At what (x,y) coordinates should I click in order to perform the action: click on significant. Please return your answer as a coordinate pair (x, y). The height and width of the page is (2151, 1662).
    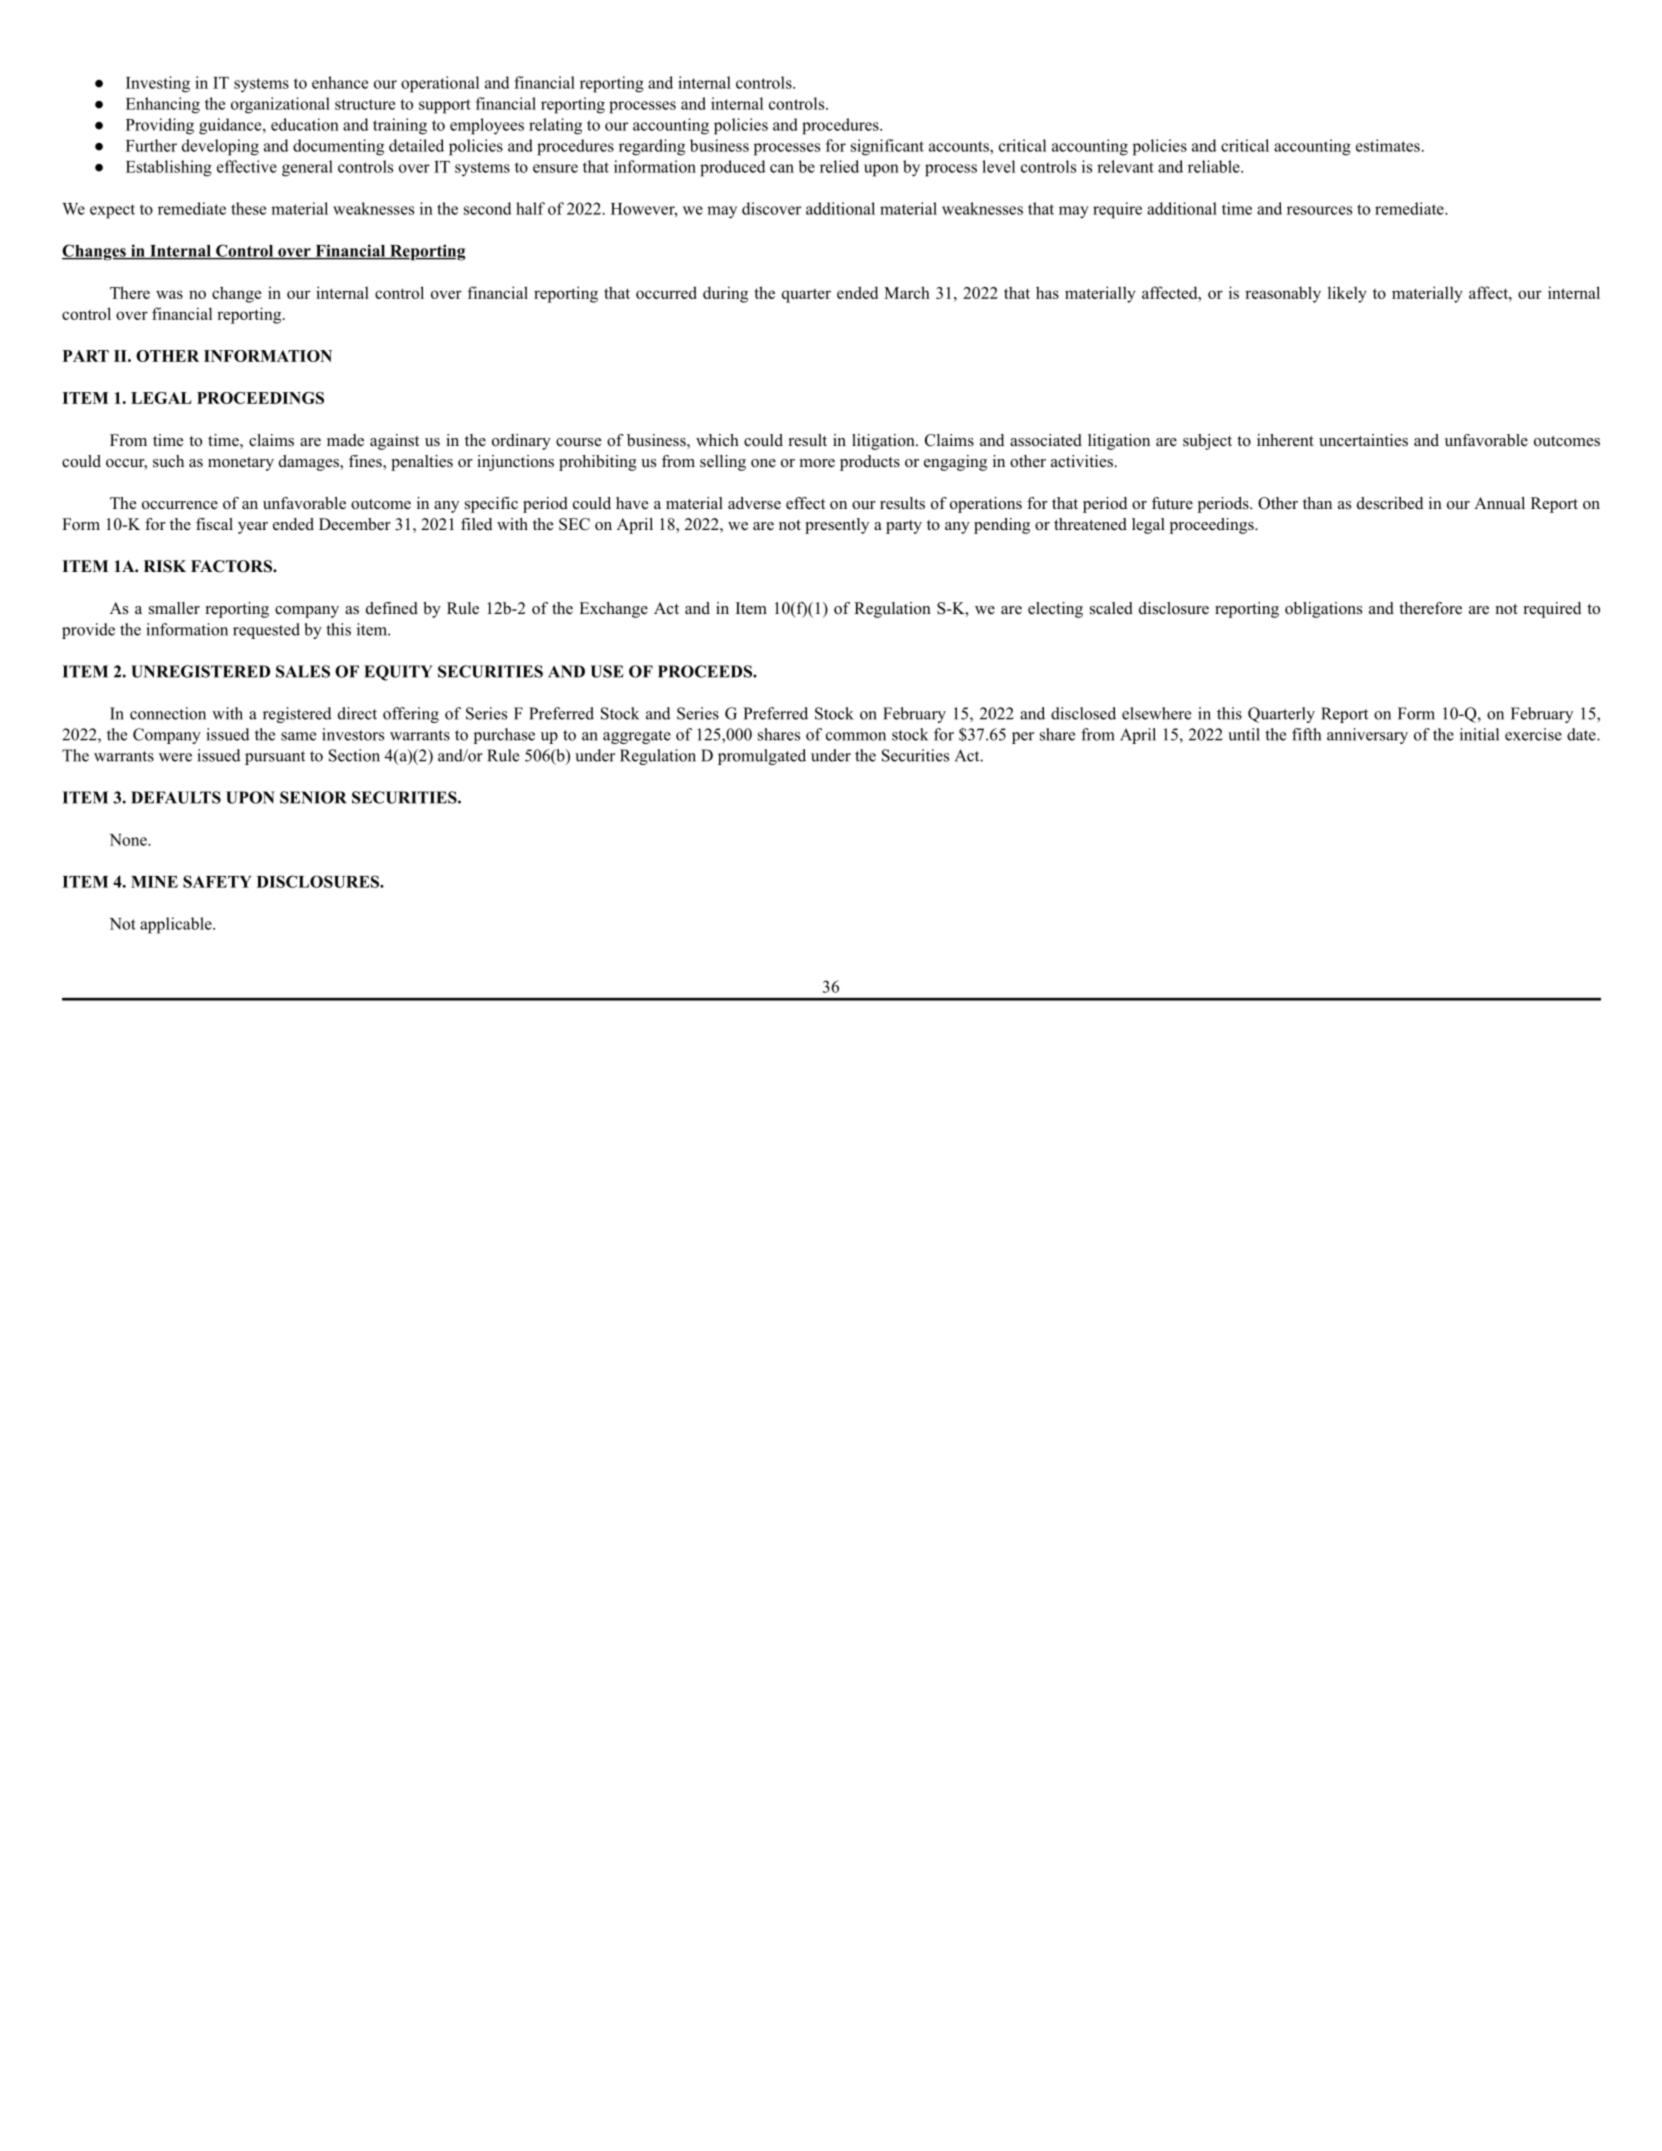
    Looking at the image, I should click on (887, 147).
